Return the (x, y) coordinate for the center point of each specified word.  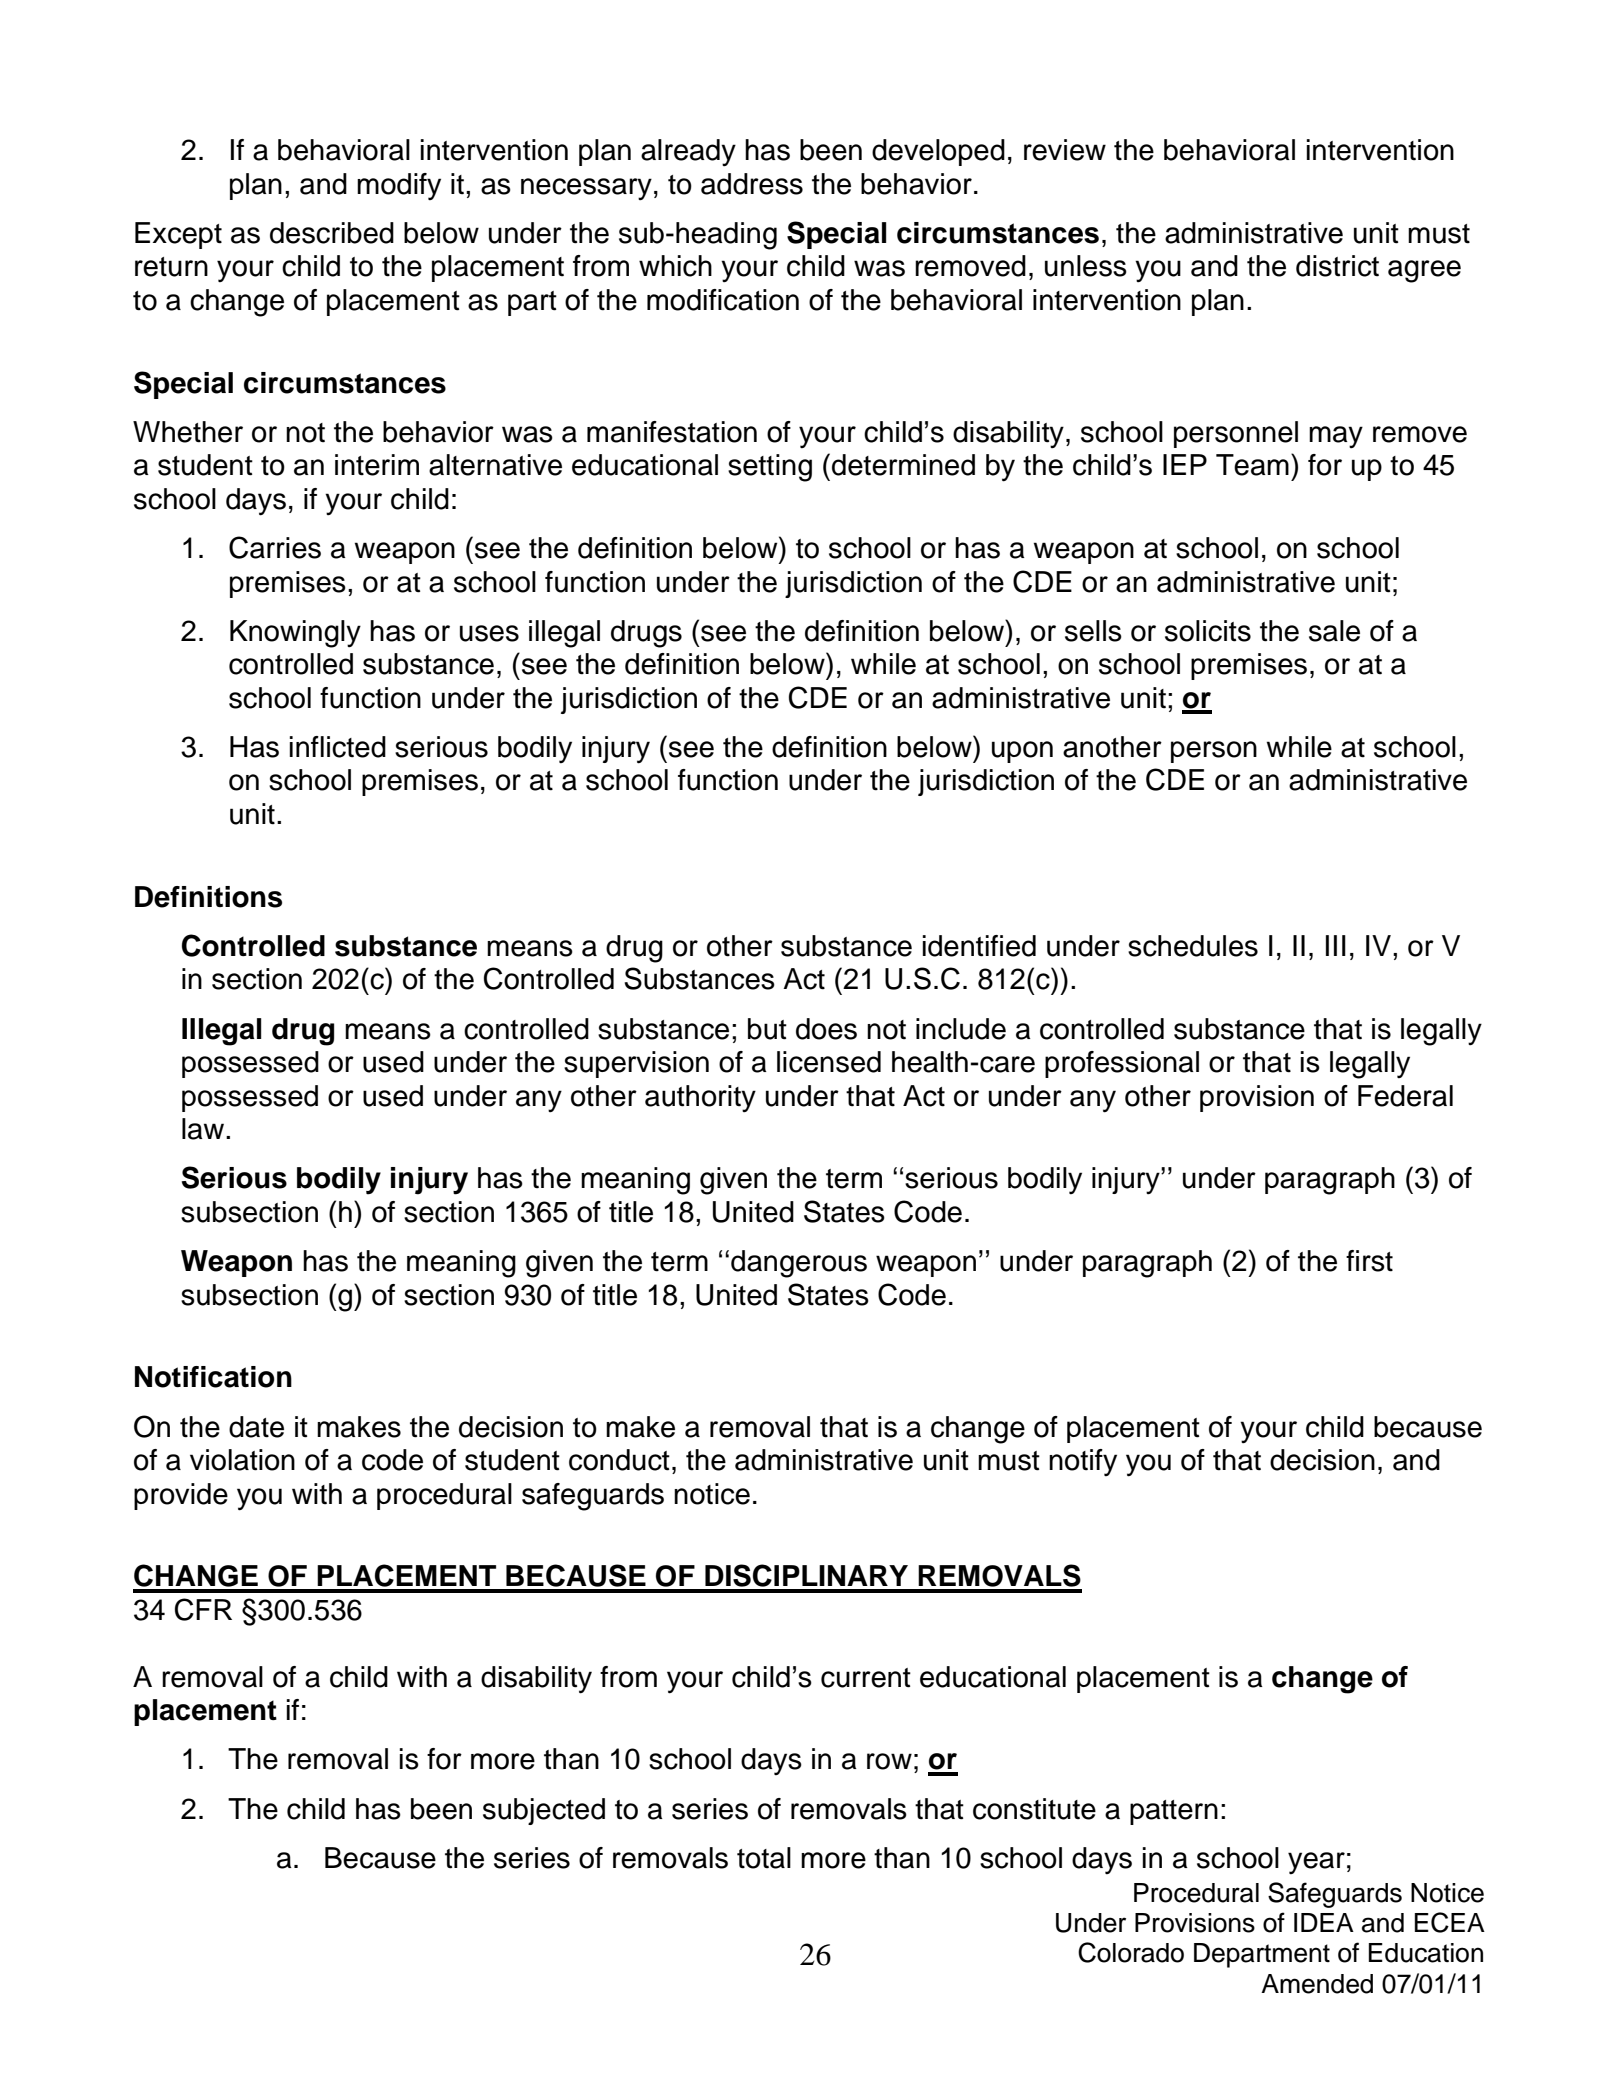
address (752, 184)
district (1337, 266)
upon (1022, 752)
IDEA (1324, 1922)
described (332, 233)
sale (1334, 631)
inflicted (338, 747)
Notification (213, 1377)
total (764, 1858)
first (1369, 1261)
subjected (544, 1811)
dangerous (799, 1264)
